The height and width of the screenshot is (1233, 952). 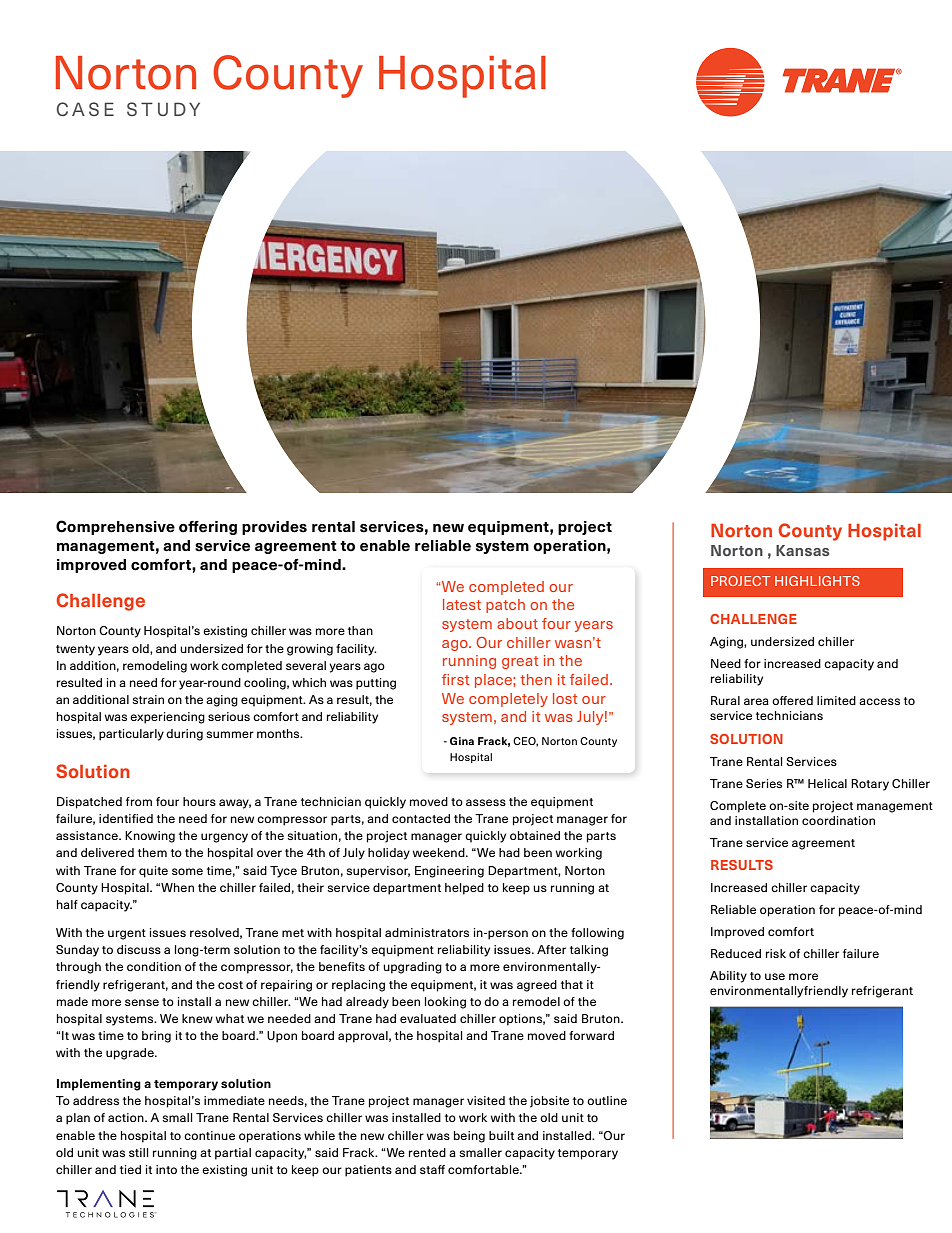 I want to click on offered, so click(x=792, y=700).
